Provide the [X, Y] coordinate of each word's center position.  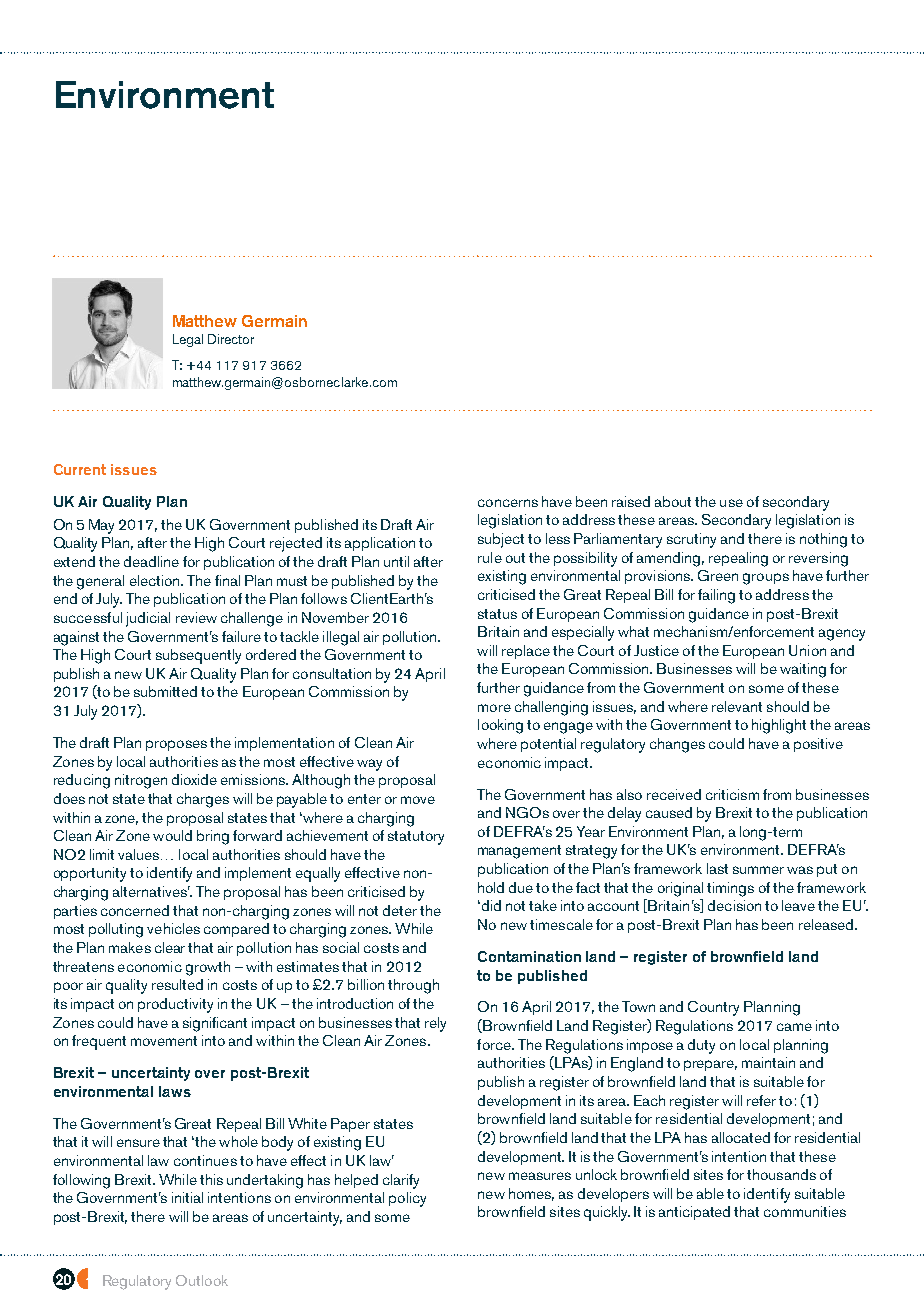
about [673, 501]
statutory [416, 838]
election [156, 580]
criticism [732, 794]
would [172, 835]
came [794, 1027]
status [497, 614]
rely [435, 1024]
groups [766, 579]
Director [231, 339]
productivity [175, 1005]
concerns [508, 503]
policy [407, 1199]
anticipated [694, 1213]
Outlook [202, 1280]
